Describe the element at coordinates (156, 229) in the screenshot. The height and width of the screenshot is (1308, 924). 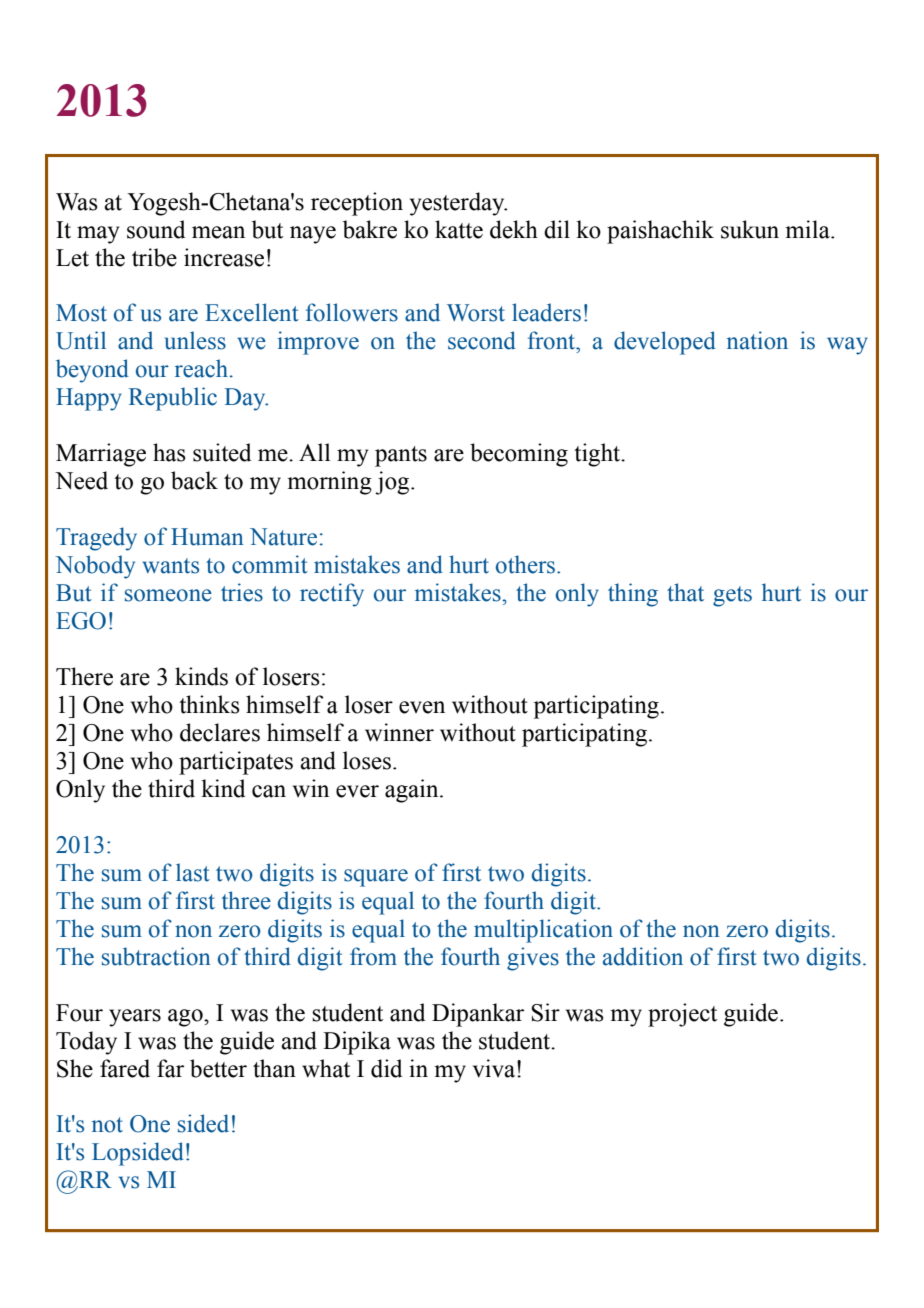
I see `sound` at that location.
